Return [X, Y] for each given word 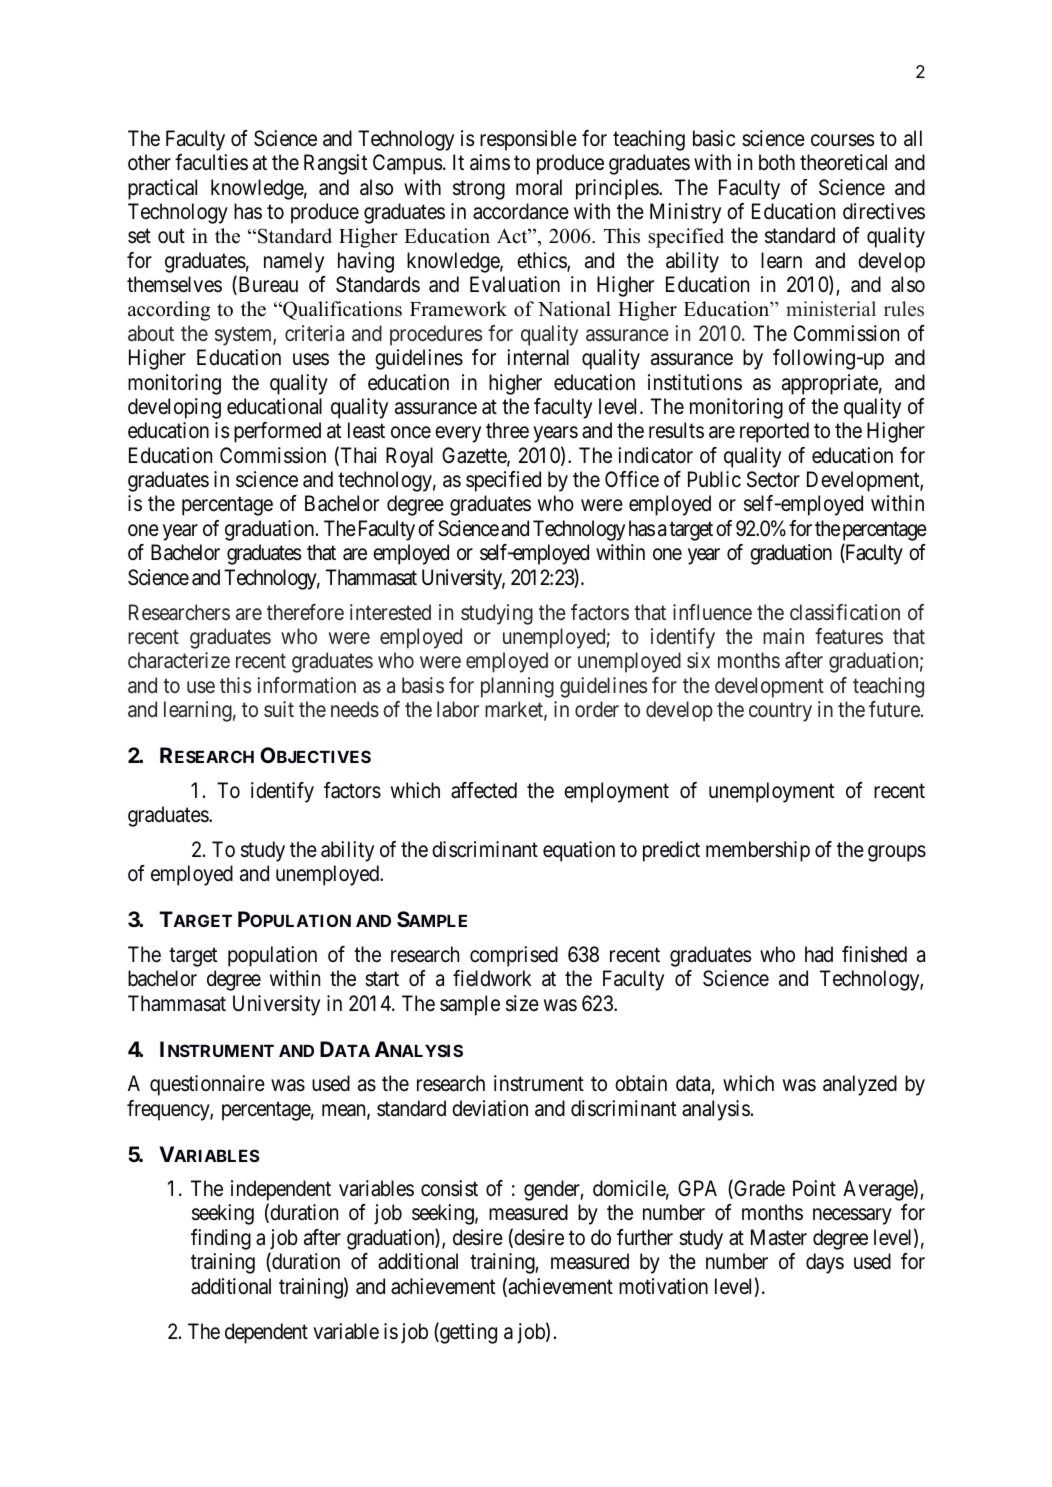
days [825, 1263]
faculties [211, 162]
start [382, 979]
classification [845, 612]
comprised [514, 956]
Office [632, 479]
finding [221, 1239]
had [819, 954]
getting [467, 1333]
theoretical [843, 162]
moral [539, 187]
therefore [305, 612]
